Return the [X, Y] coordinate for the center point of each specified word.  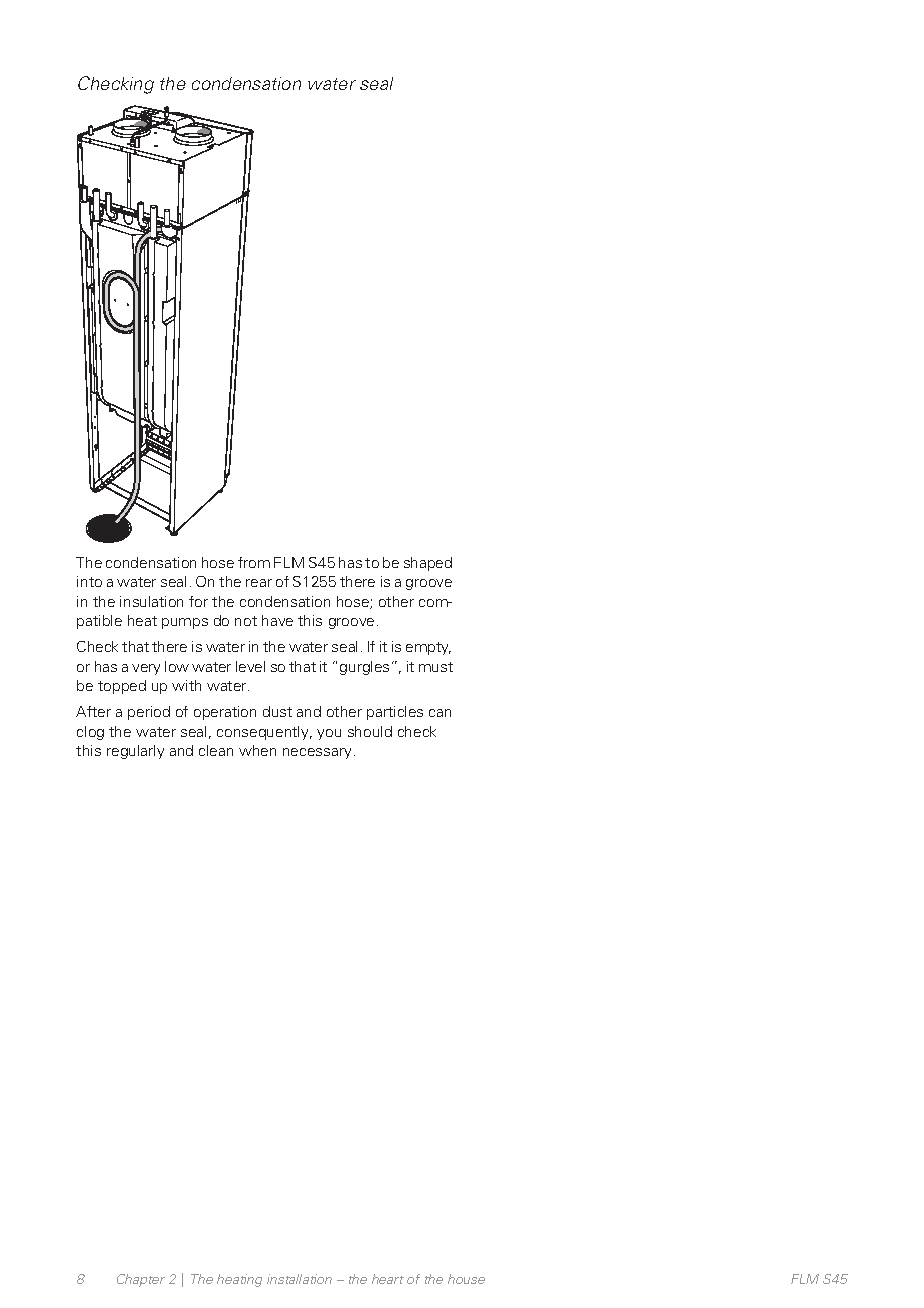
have [277, 620]
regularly [135, 752]
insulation [151, 601]
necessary [317, 753]
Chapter [141, 1280]
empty [428, 648]
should [370, 731]
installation [299, 1279]
